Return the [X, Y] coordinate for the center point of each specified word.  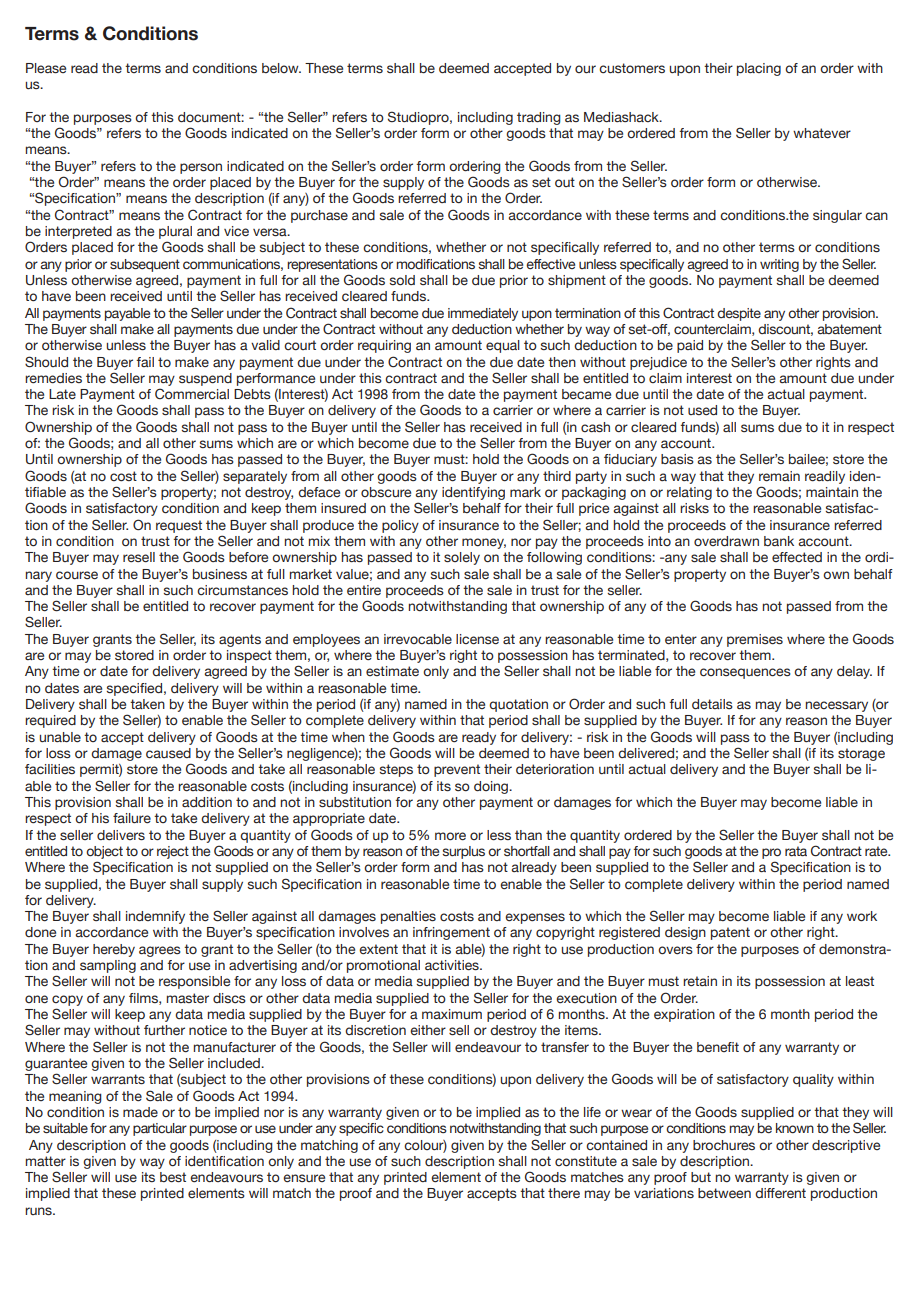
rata [796, 851]
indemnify [155, 917]
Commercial [192, 394]
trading [539, 118]
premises [755, 640]
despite [739, 314]
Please [46, 68]
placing [759, 69]
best [173, 1177]
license [477, 639]
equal [503, 346]
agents [240, 640]
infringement [451, 933]
